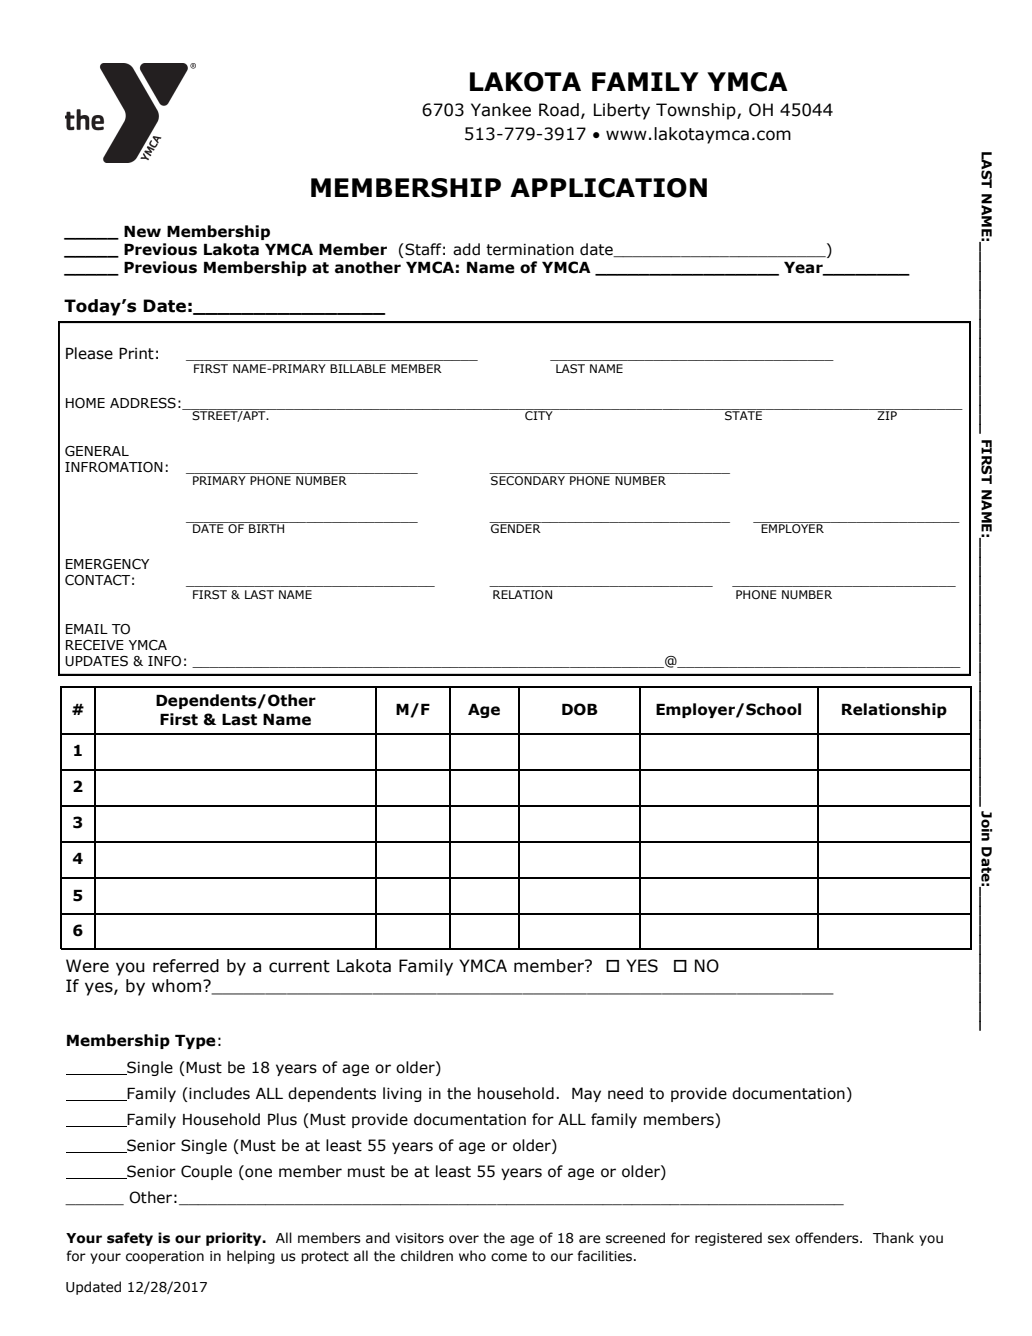 The height and width of the screenshot is (1336, 1032). Describe the element at coordinates (580, 709) in the screenshot. I see `DOB` at that location.
